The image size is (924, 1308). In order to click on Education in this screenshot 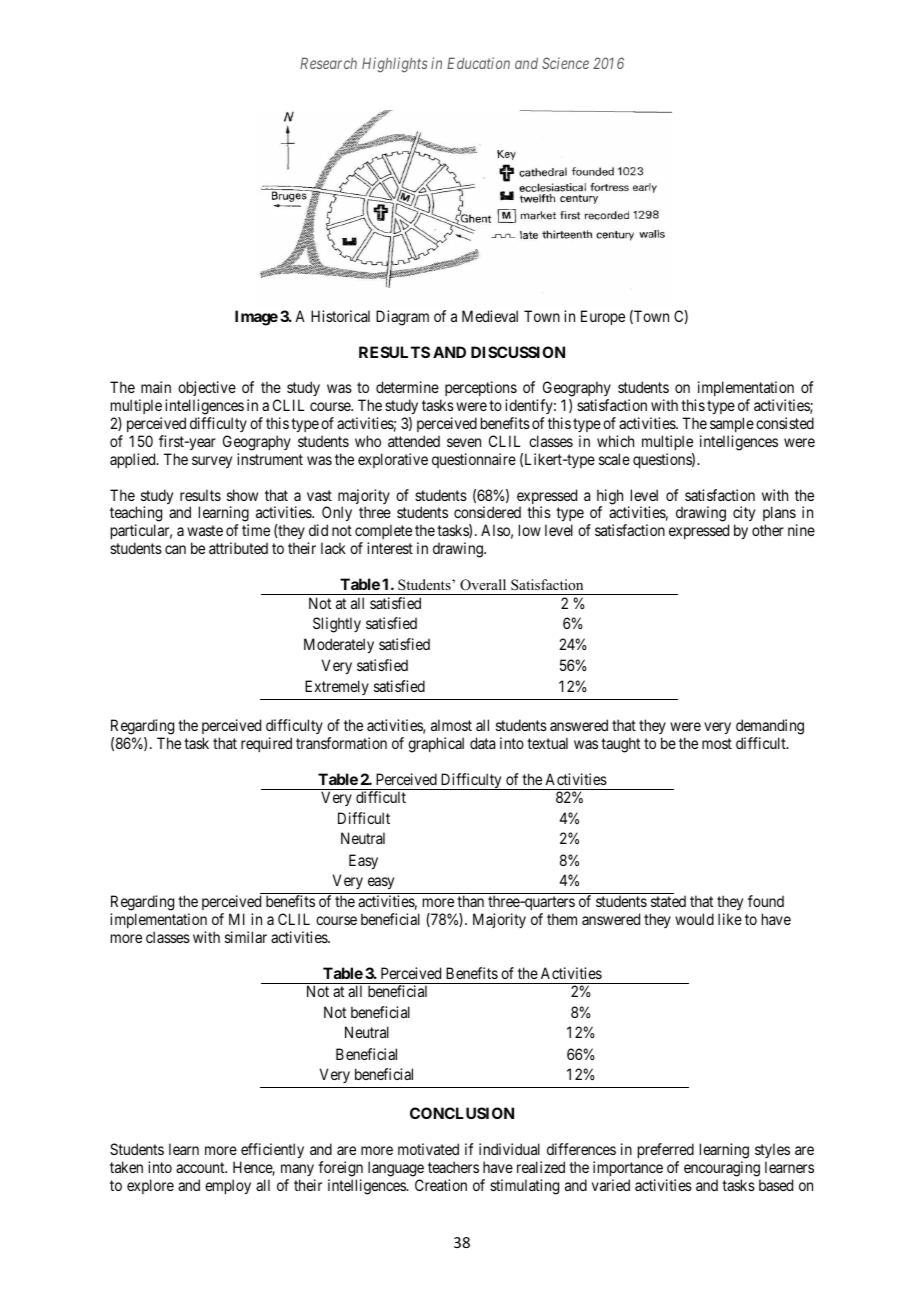, I will do `click(478, 63)`.
